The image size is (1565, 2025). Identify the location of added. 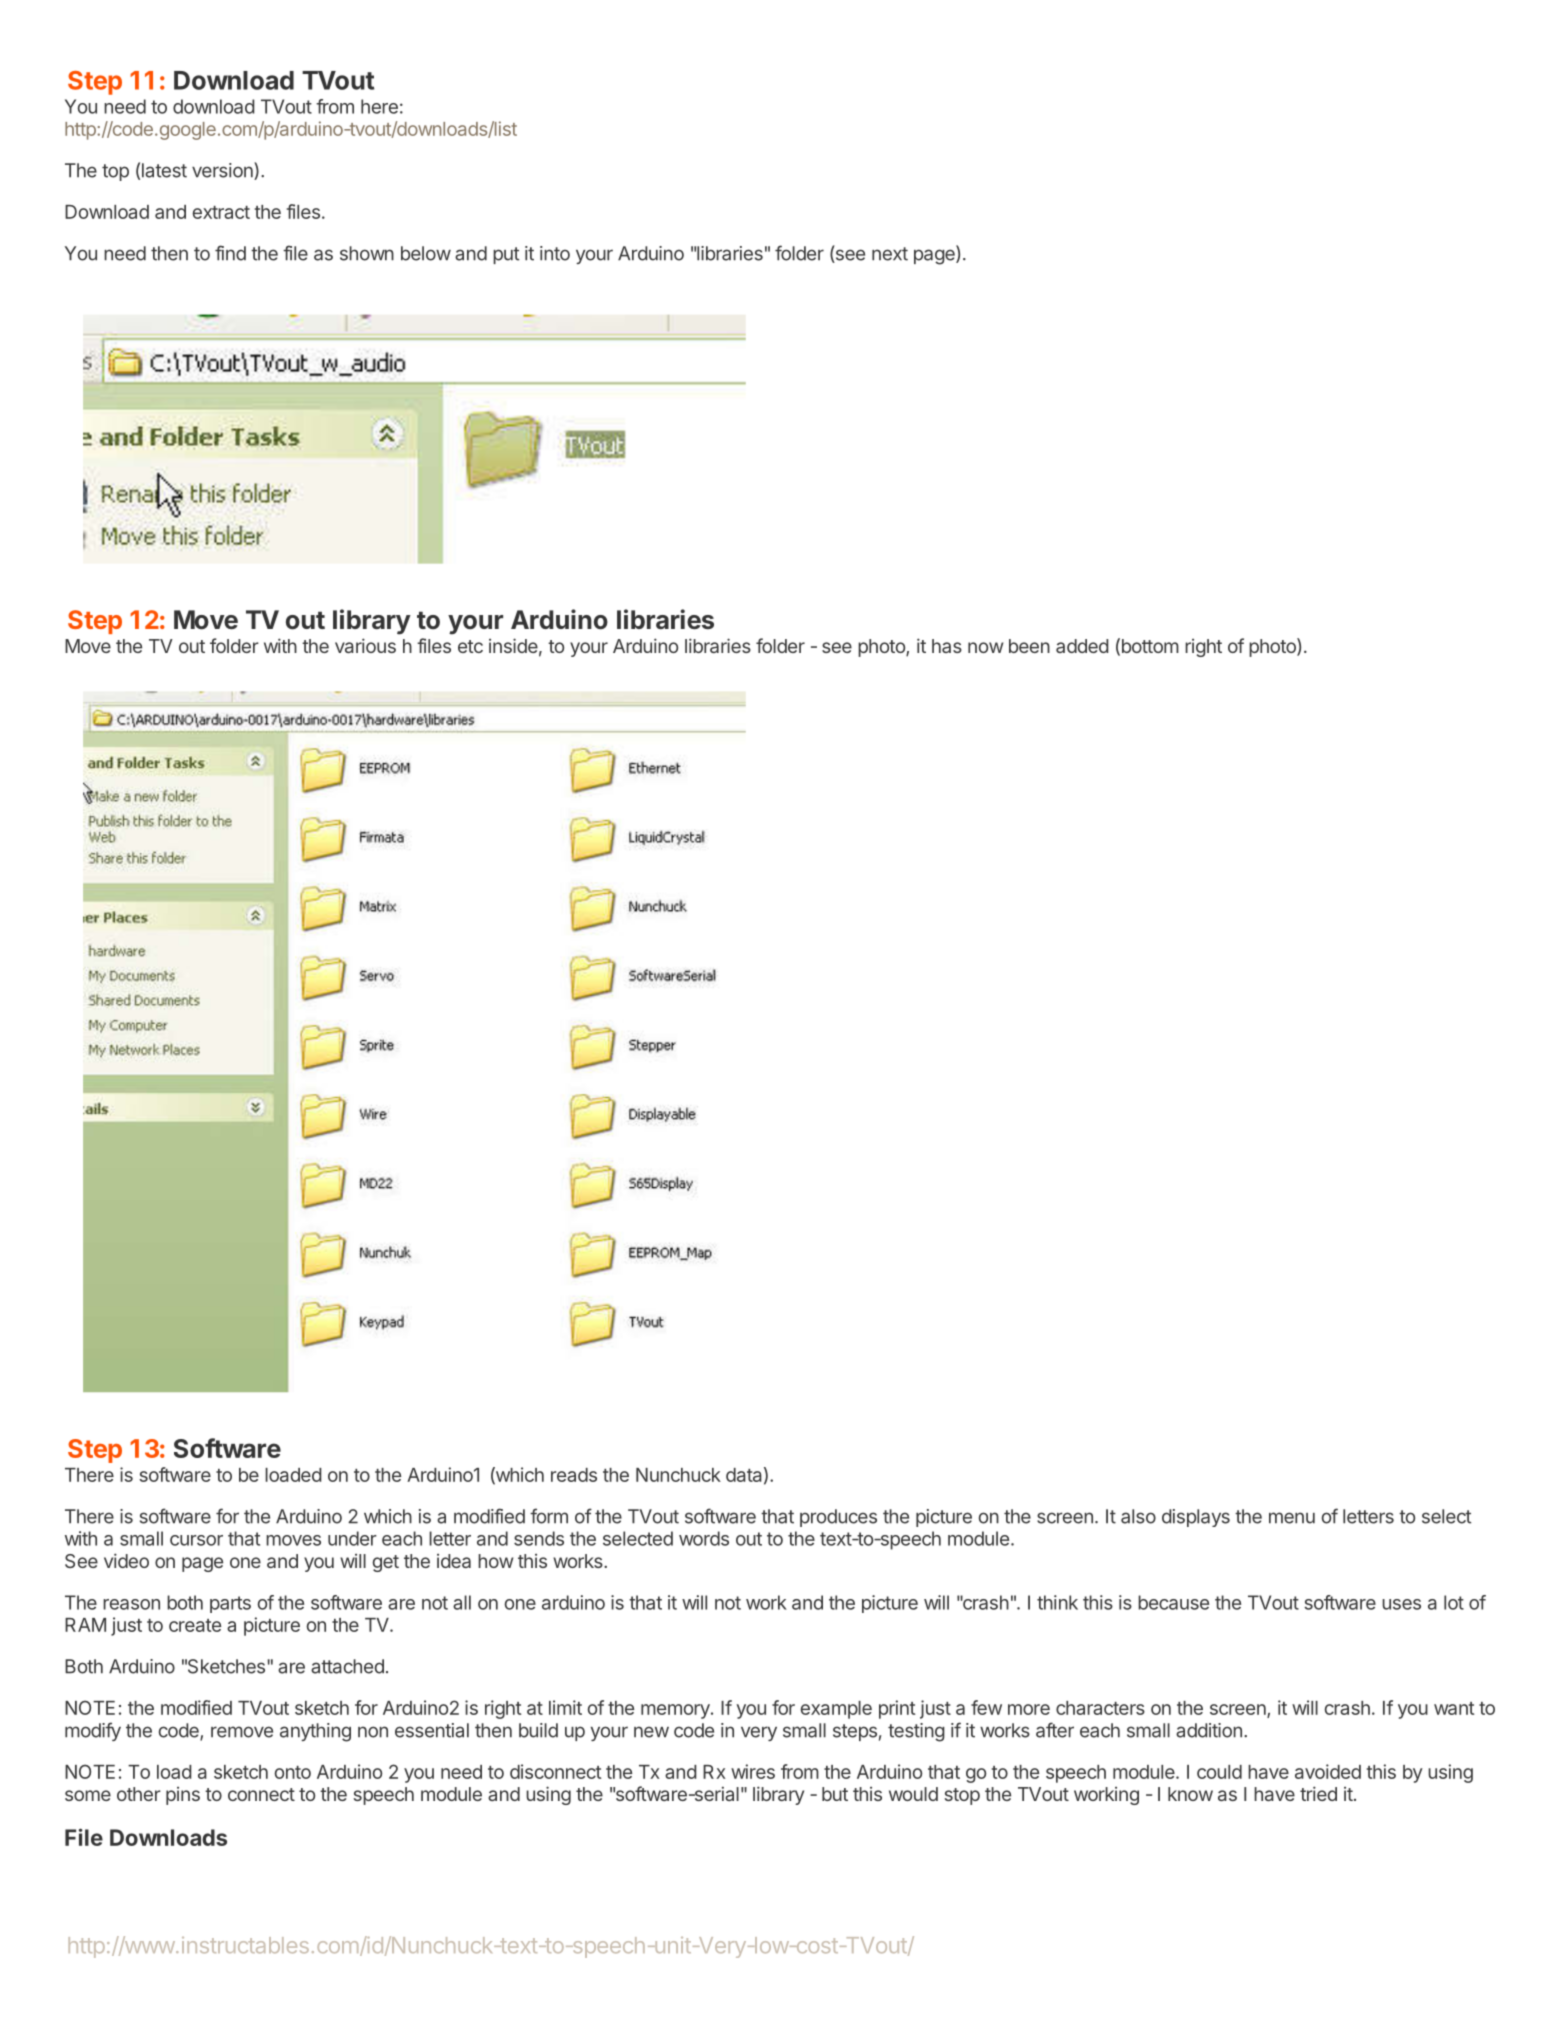
(1082, 646).
